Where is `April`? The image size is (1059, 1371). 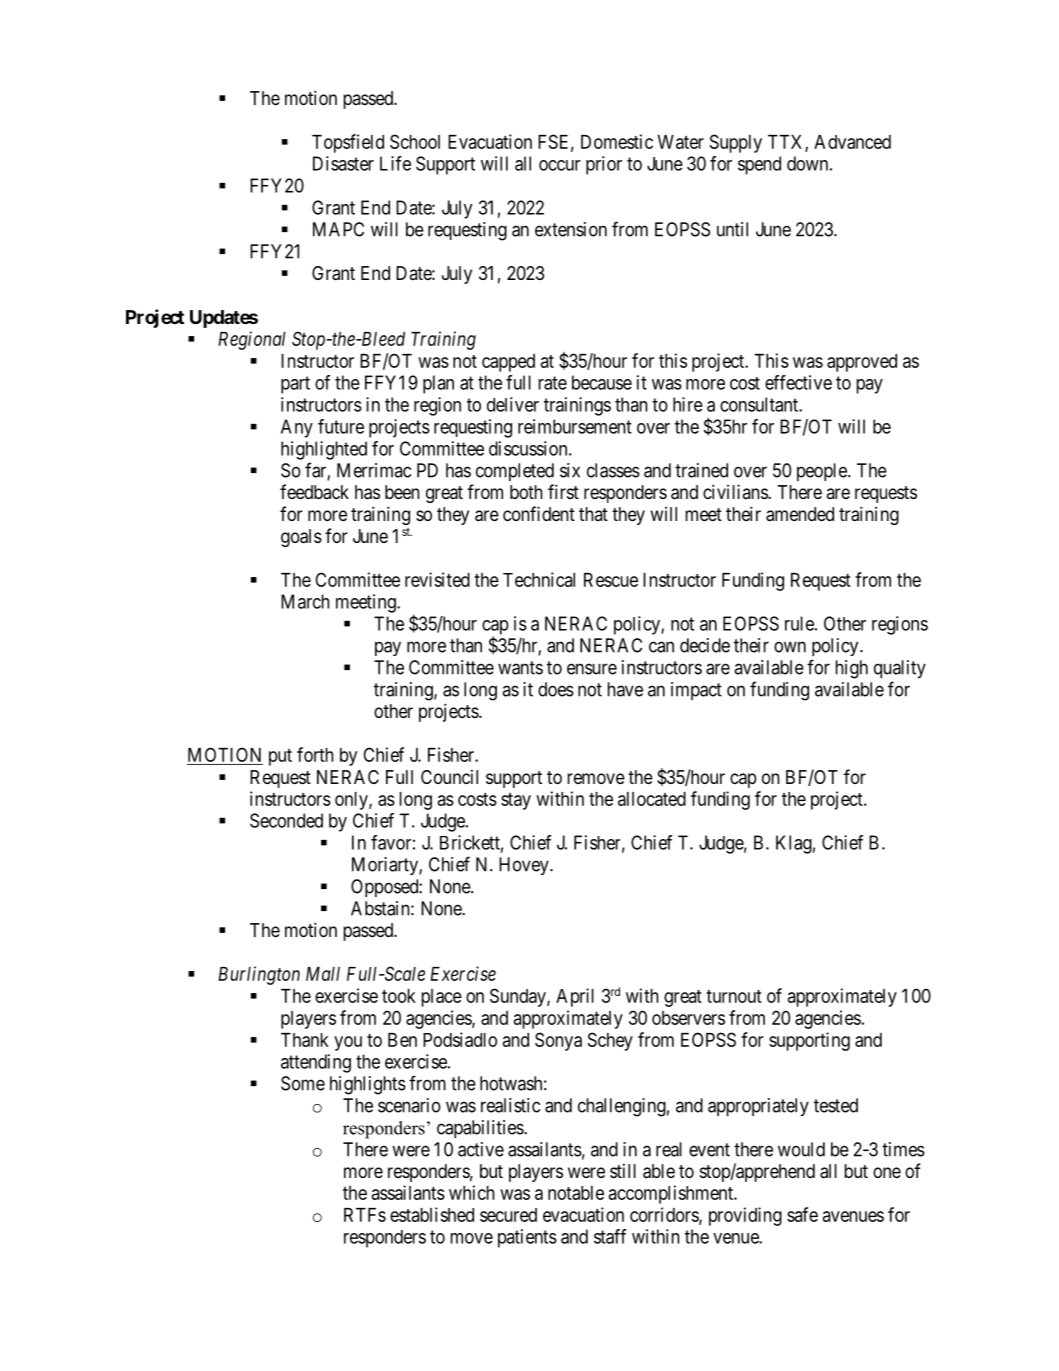 April is located at coordinates (575, 997).
